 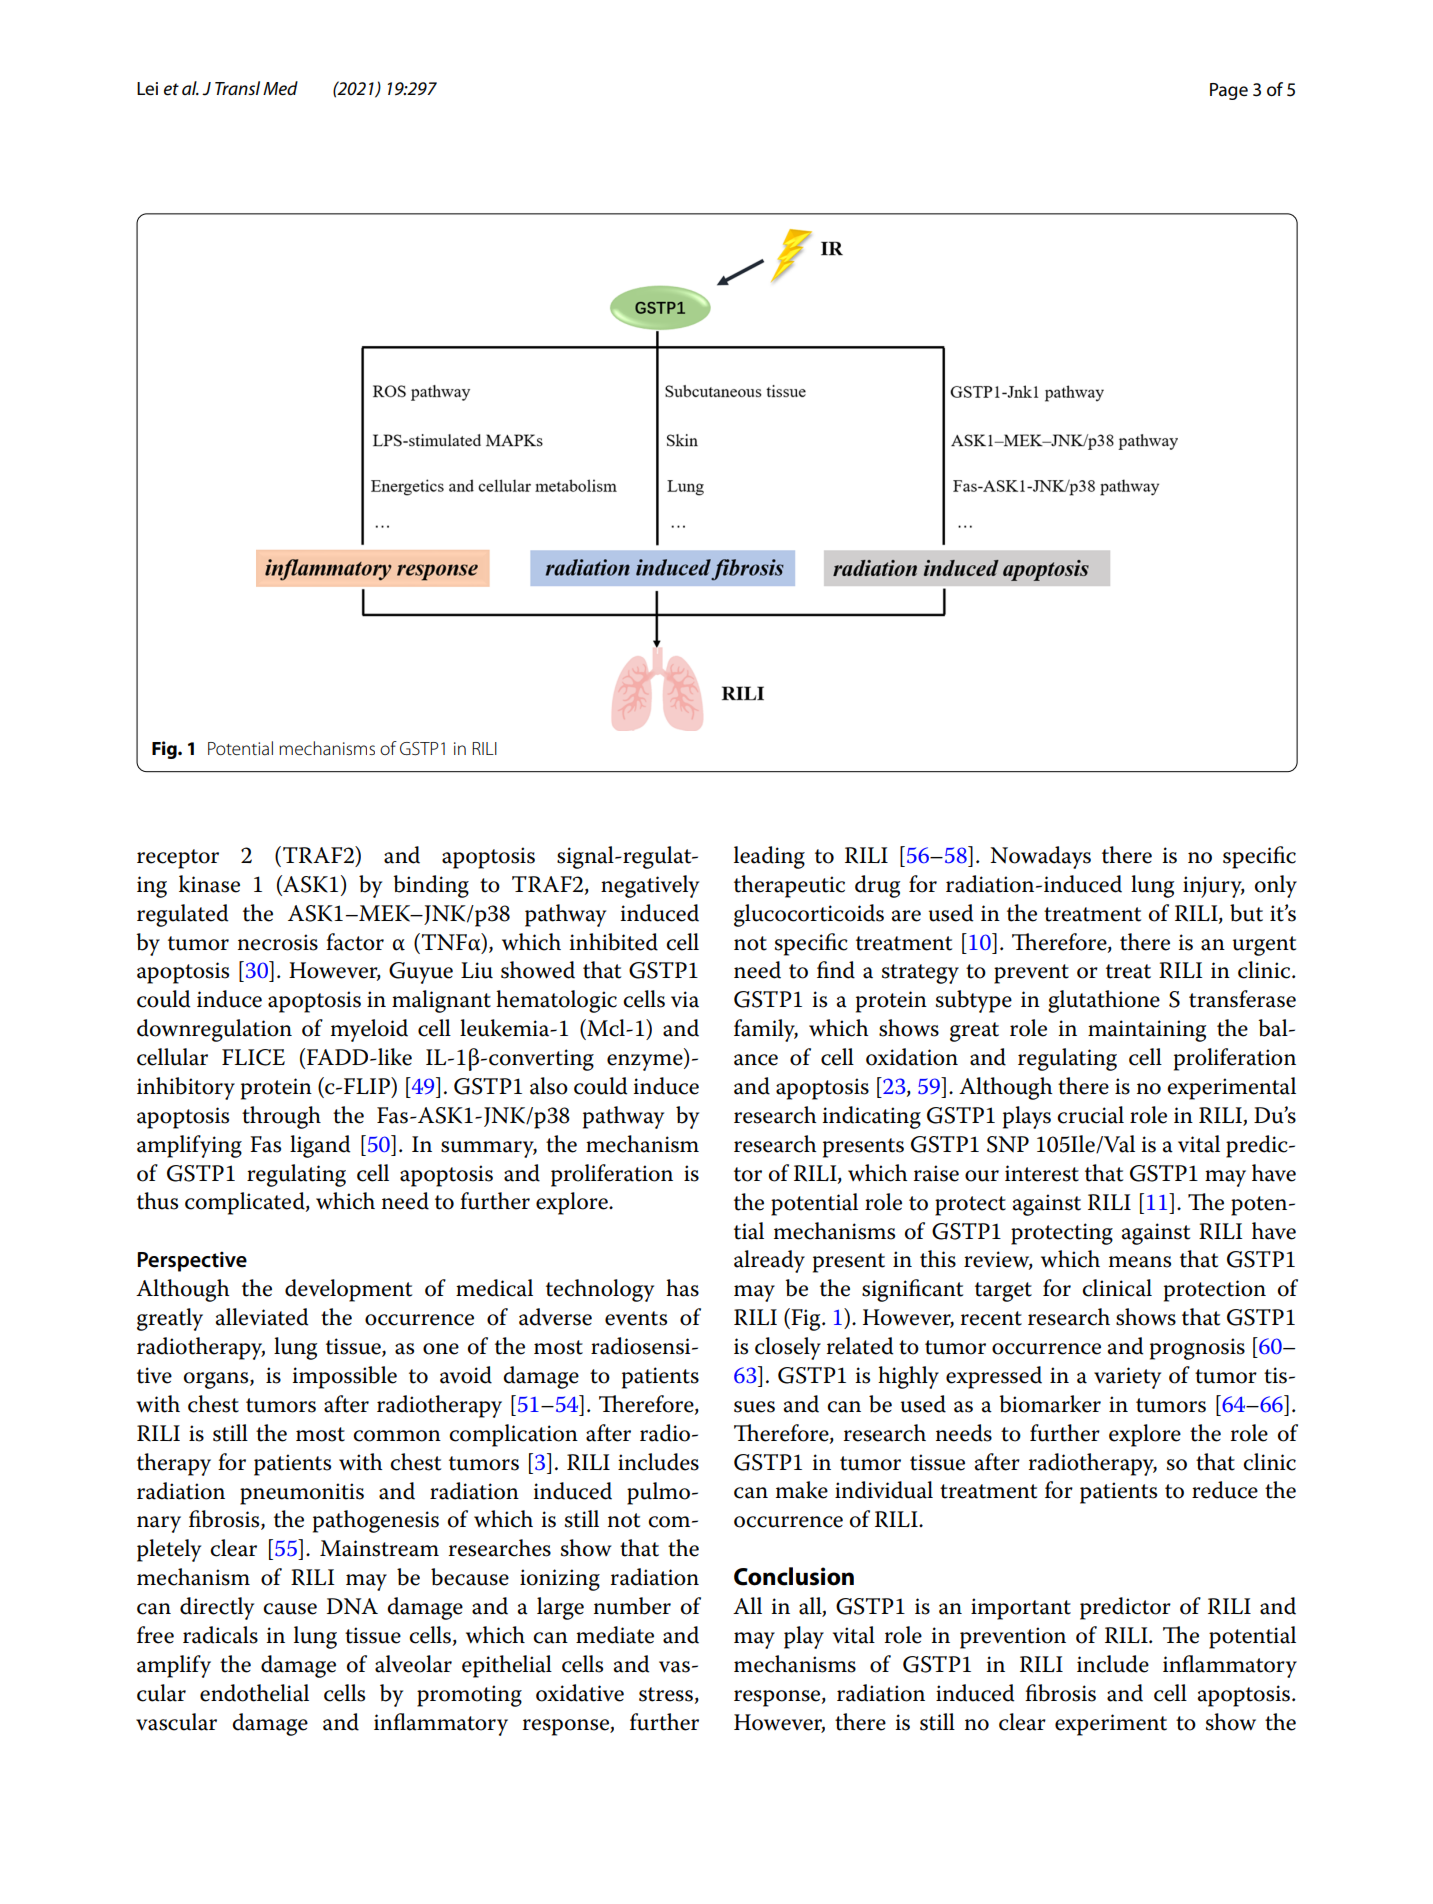 What do you see at coordinates (220, 1635) in the screenshot?
I see `radicals` at bounding box center [220, 1635].
